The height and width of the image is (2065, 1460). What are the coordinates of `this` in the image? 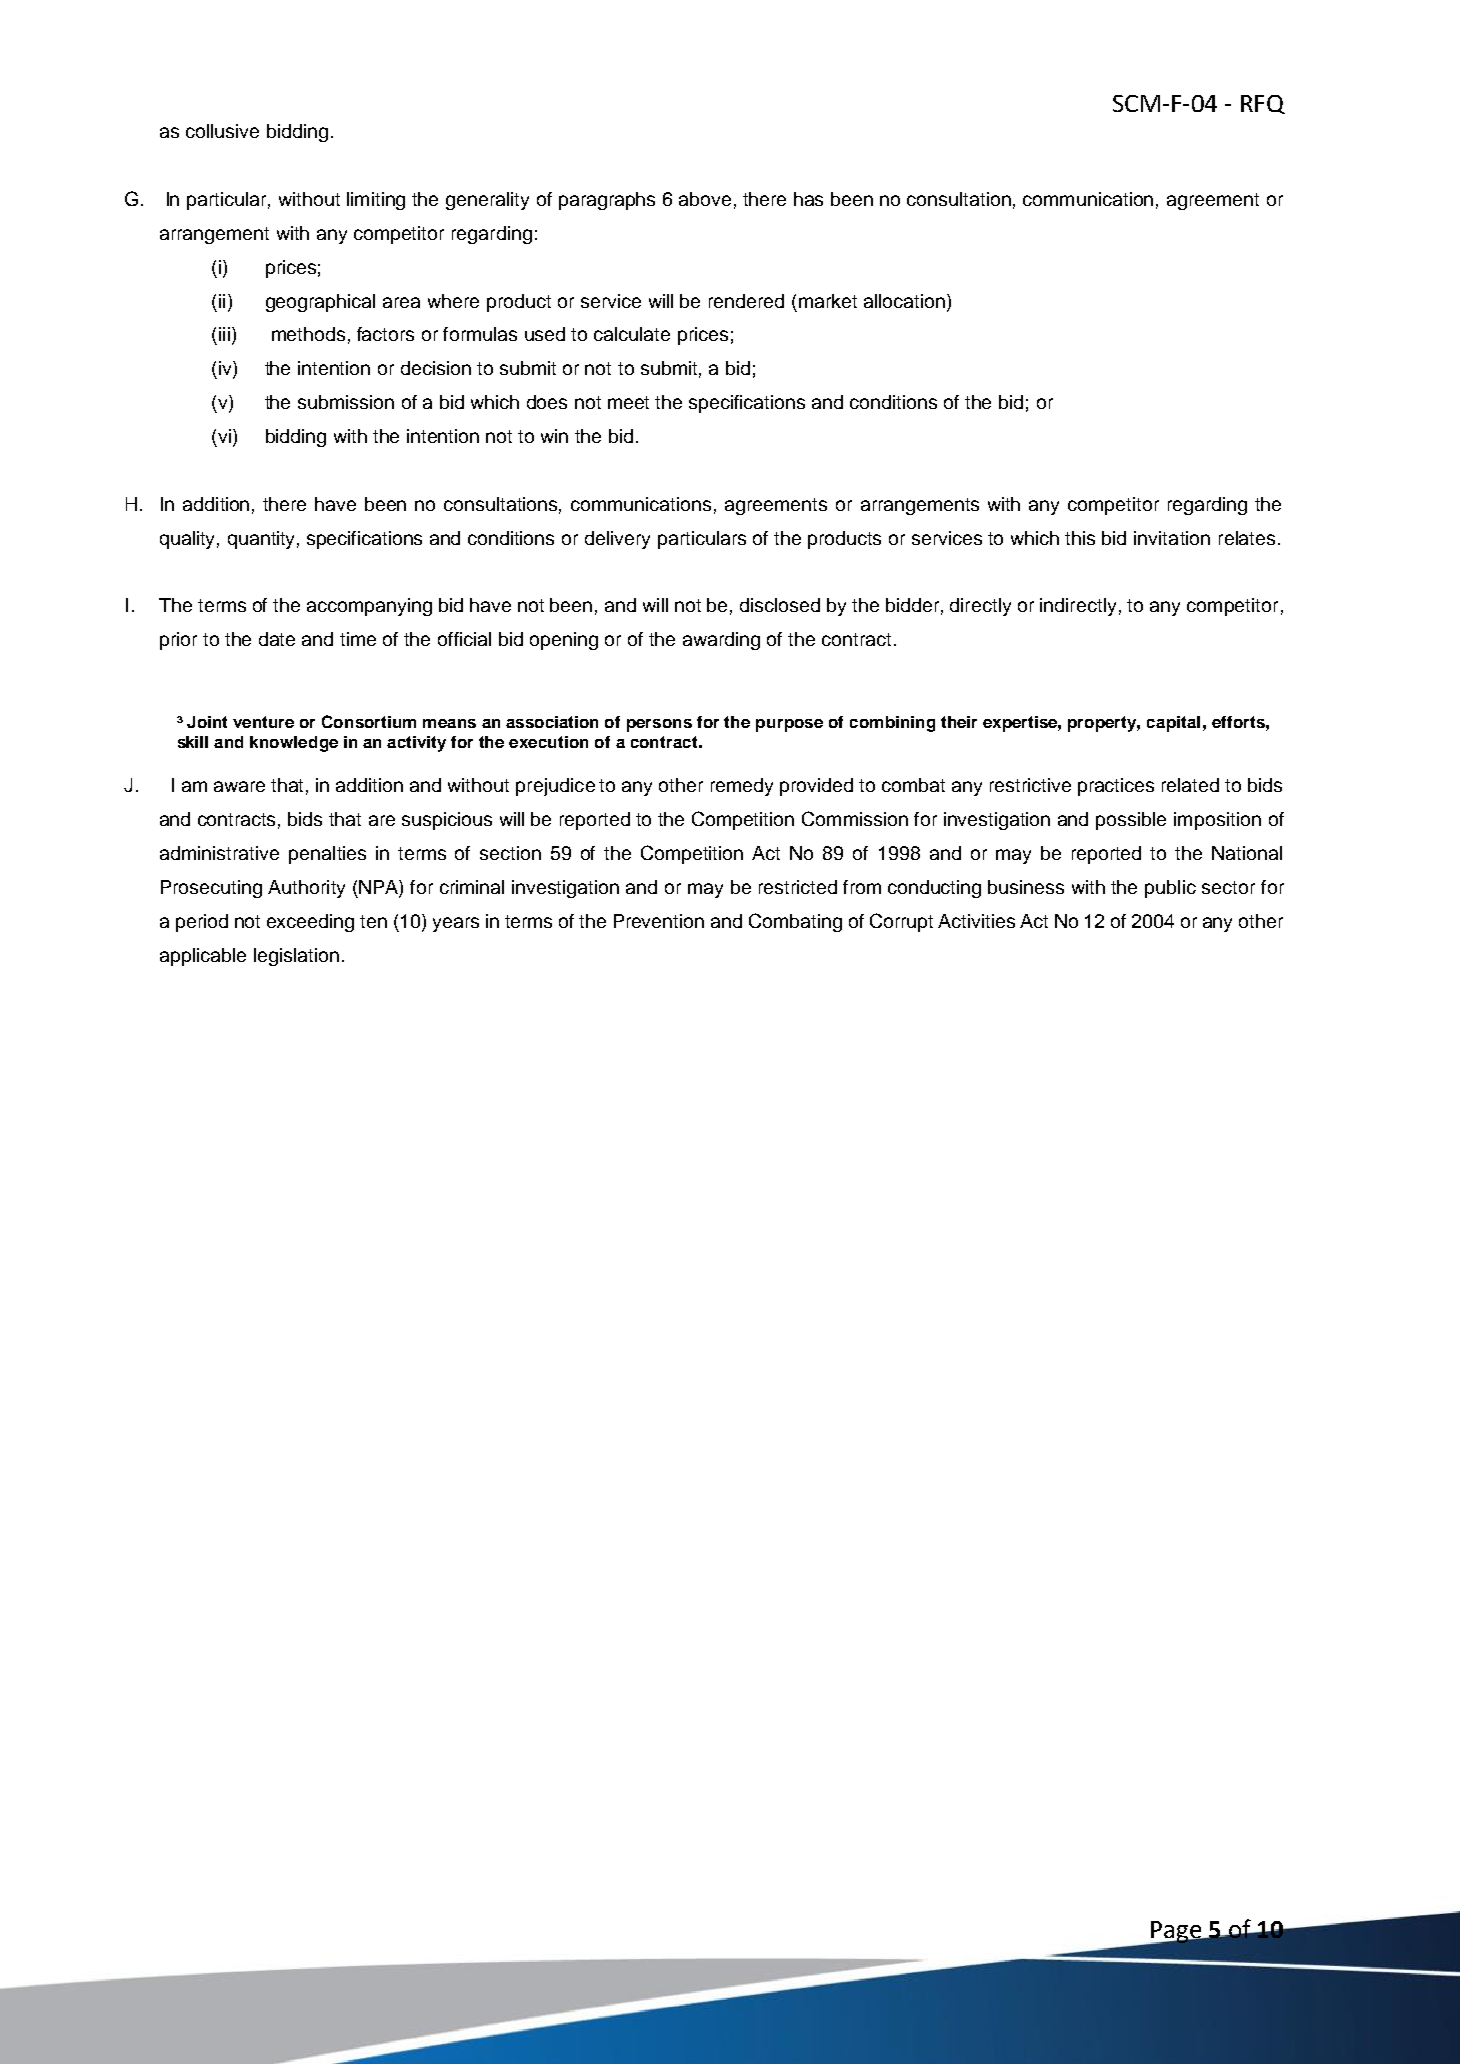 It's located at (1080, 538).
